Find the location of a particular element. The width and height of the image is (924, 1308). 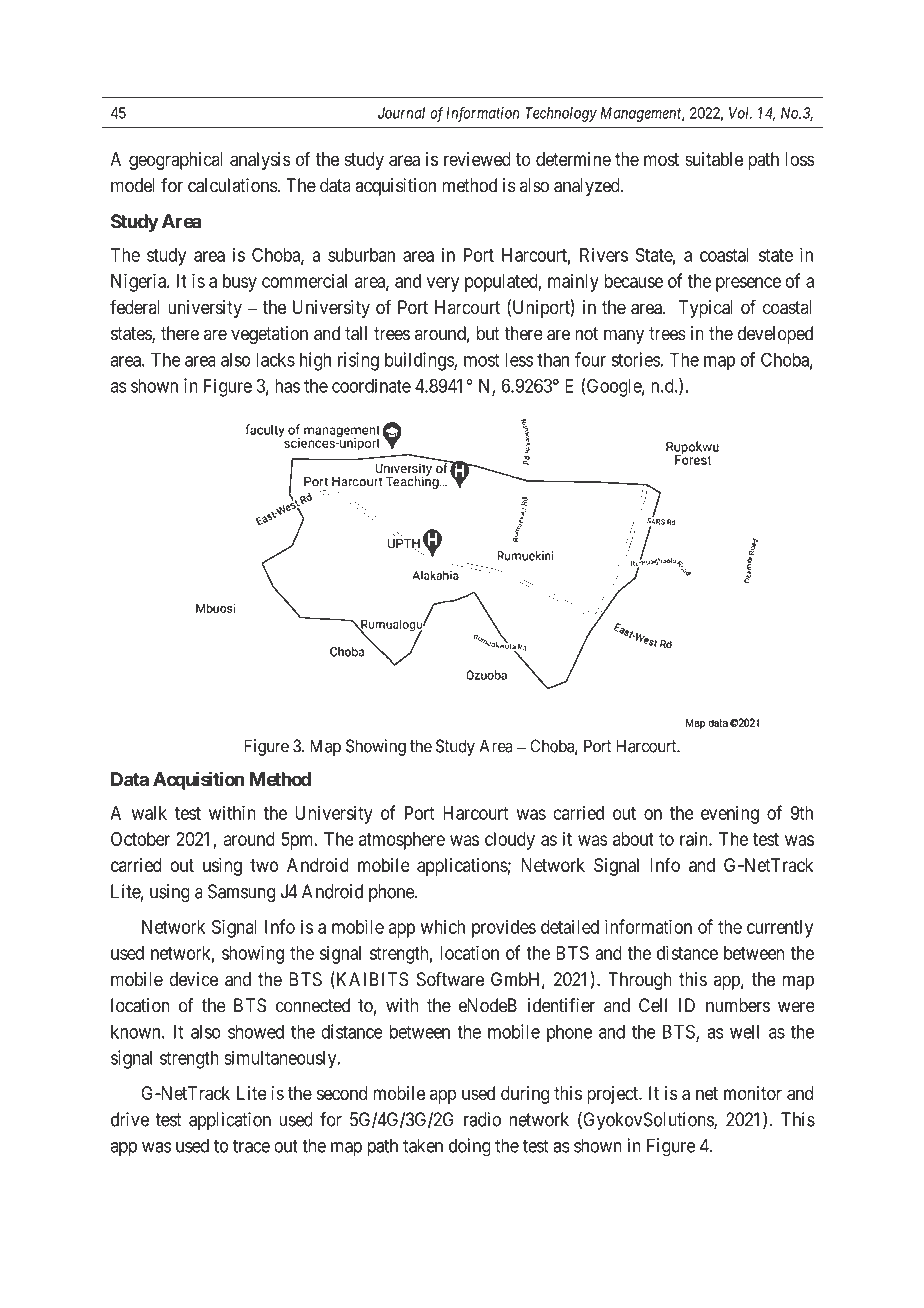

suitable is located at coordinates (714, 159).
